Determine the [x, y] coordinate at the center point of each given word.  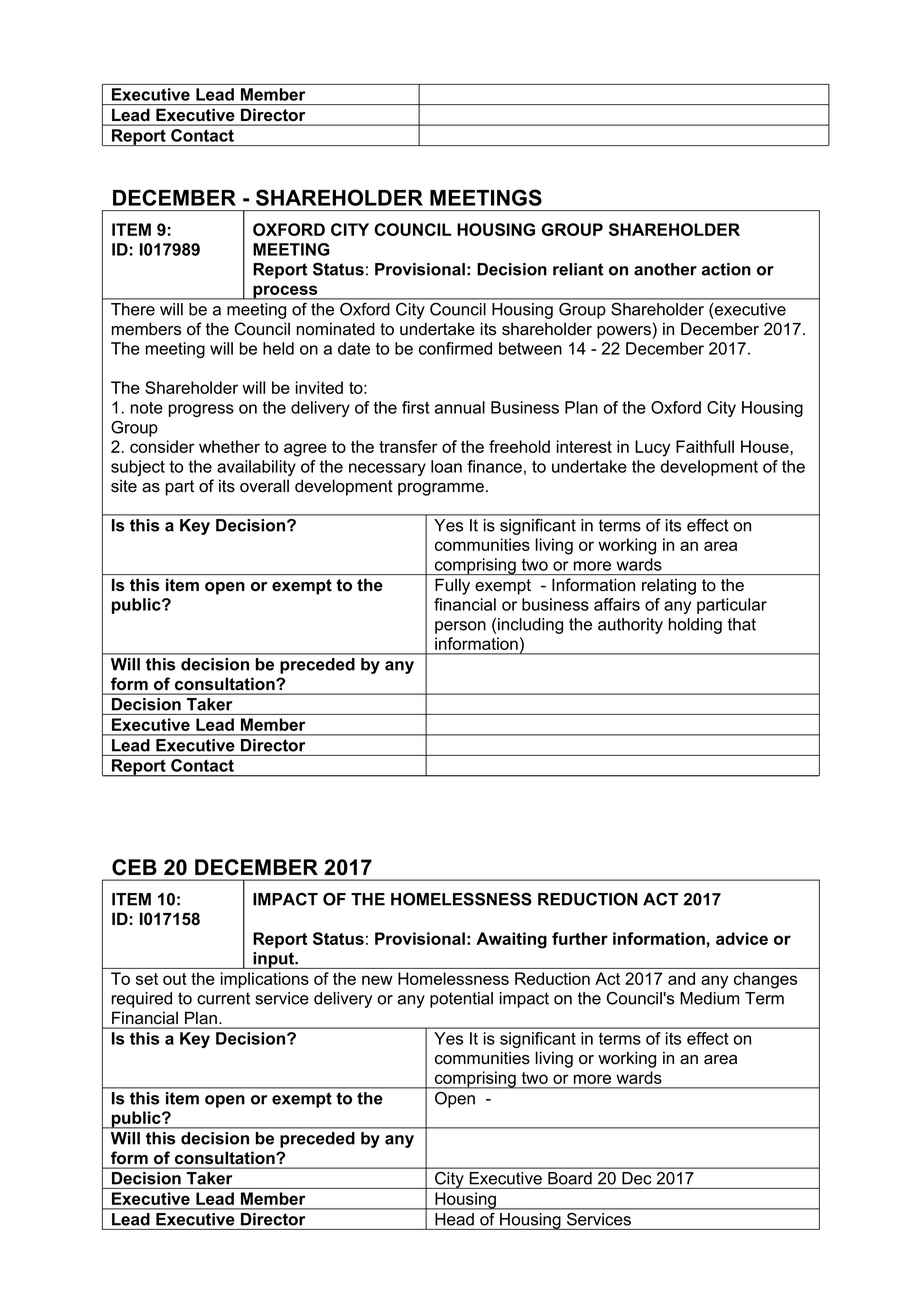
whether [229, 446]
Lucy [652, 448]
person [460, 627]
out [175, 979]
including [530, 626]
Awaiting [511, 940]
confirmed [455, 348]
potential [461, 1000]
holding [695, 626]
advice [742, 938]
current [223, 998]
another [665, 269]
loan [446, 466]
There [133, 309]
